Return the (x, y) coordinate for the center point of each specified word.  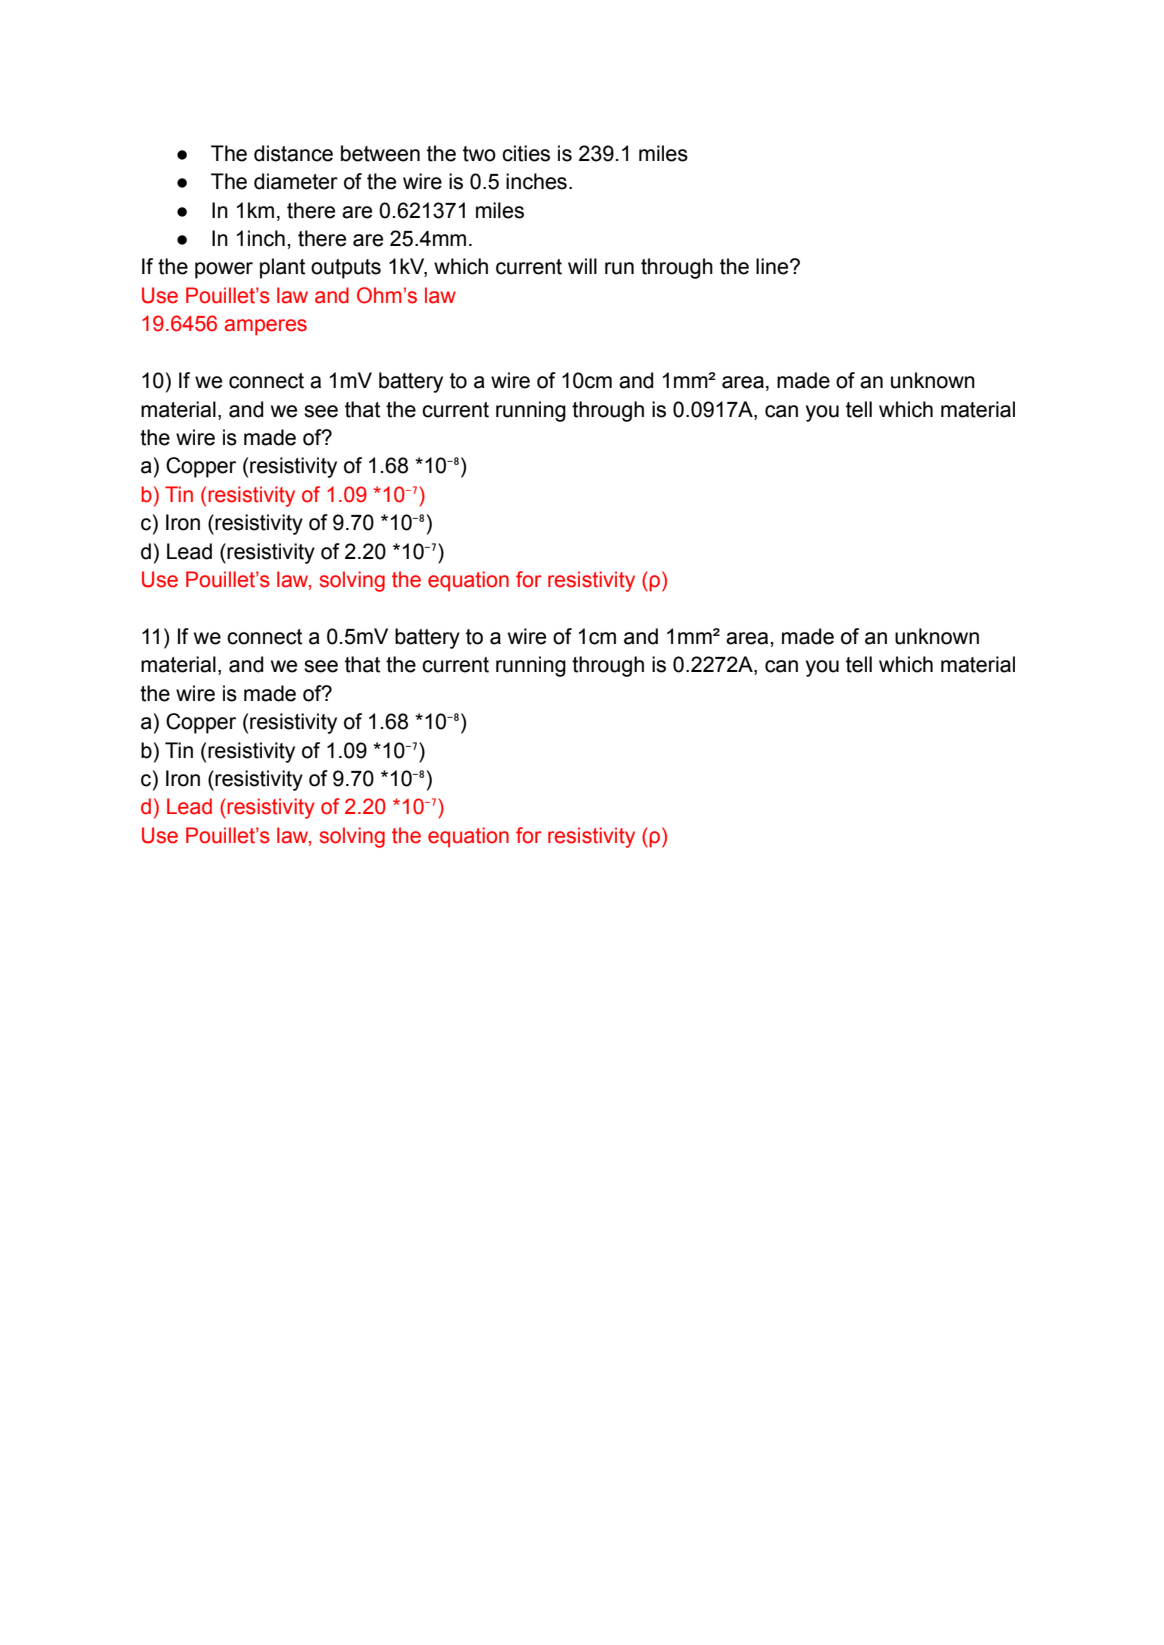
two (479, 154)
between (380, 153)
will (582, 266)
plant (282, 268)
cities (526, 153)
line (773, 266)
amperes (266, 327)
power (224, 270)
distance (293, 153)
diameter (296, 181)
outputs (346, 269)
